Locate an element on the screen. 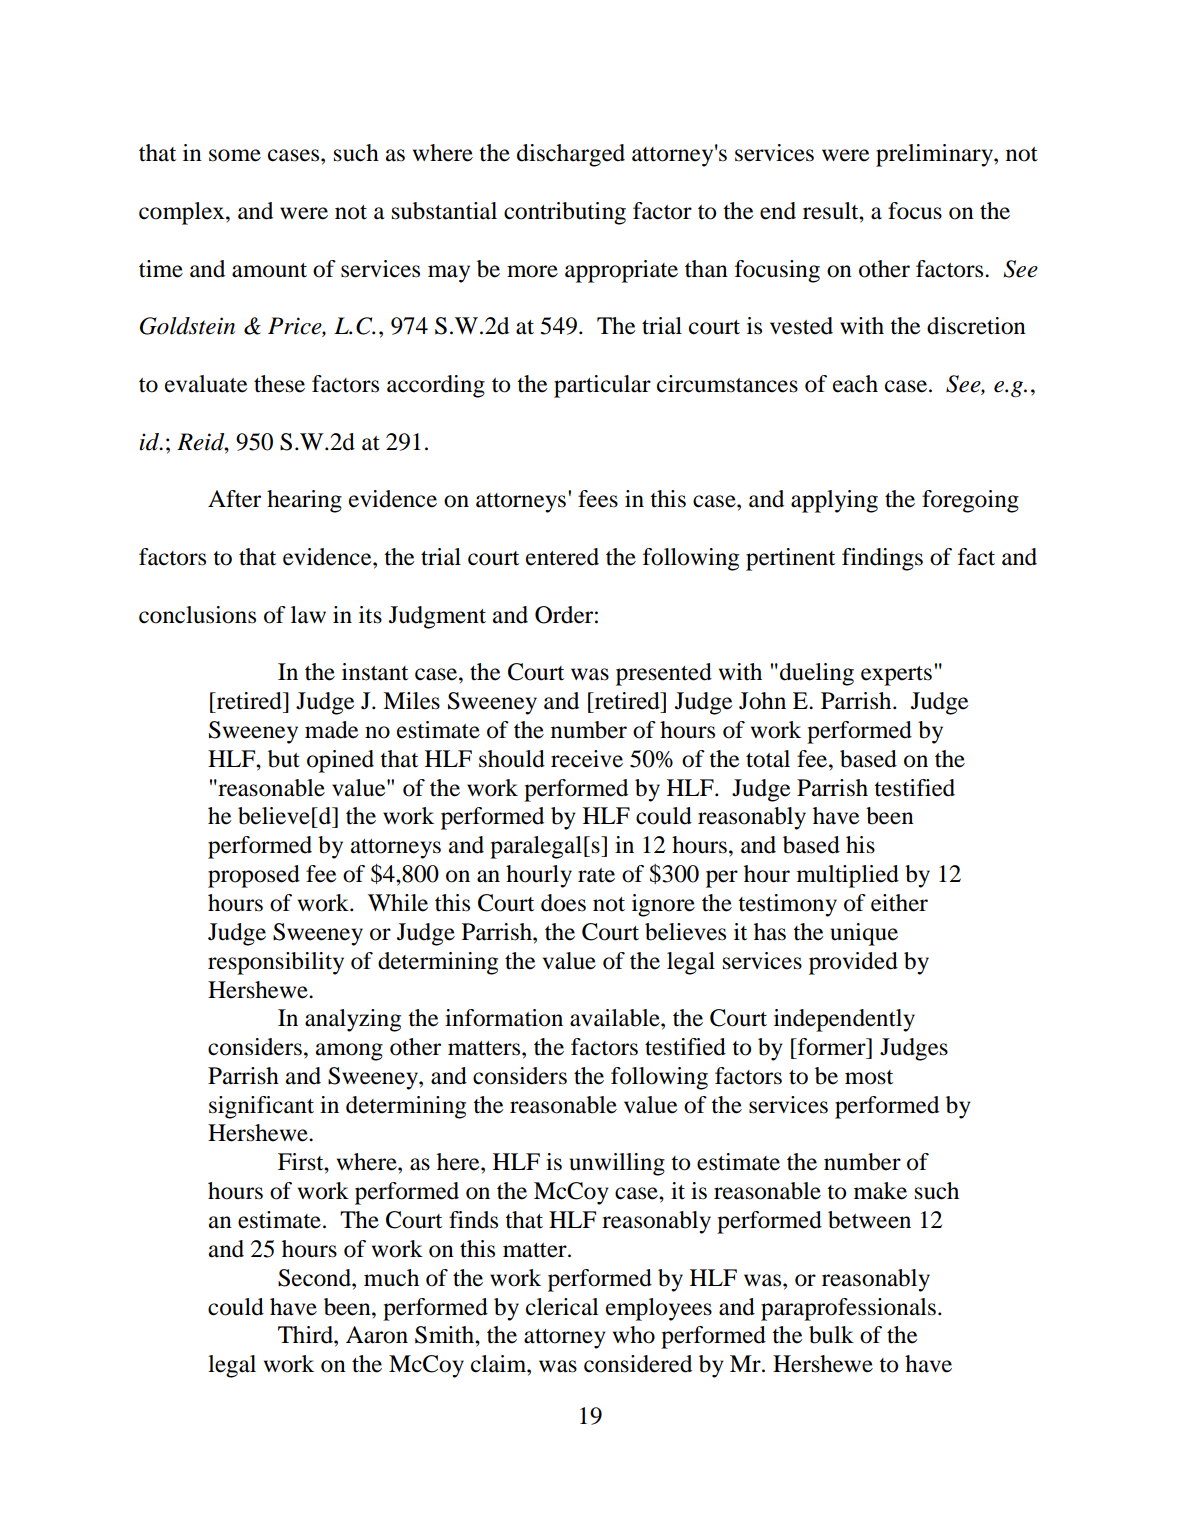 Image resolution: width=1180 pixels, height=1527 pixels. most is located at coordinates (869, 1077).
